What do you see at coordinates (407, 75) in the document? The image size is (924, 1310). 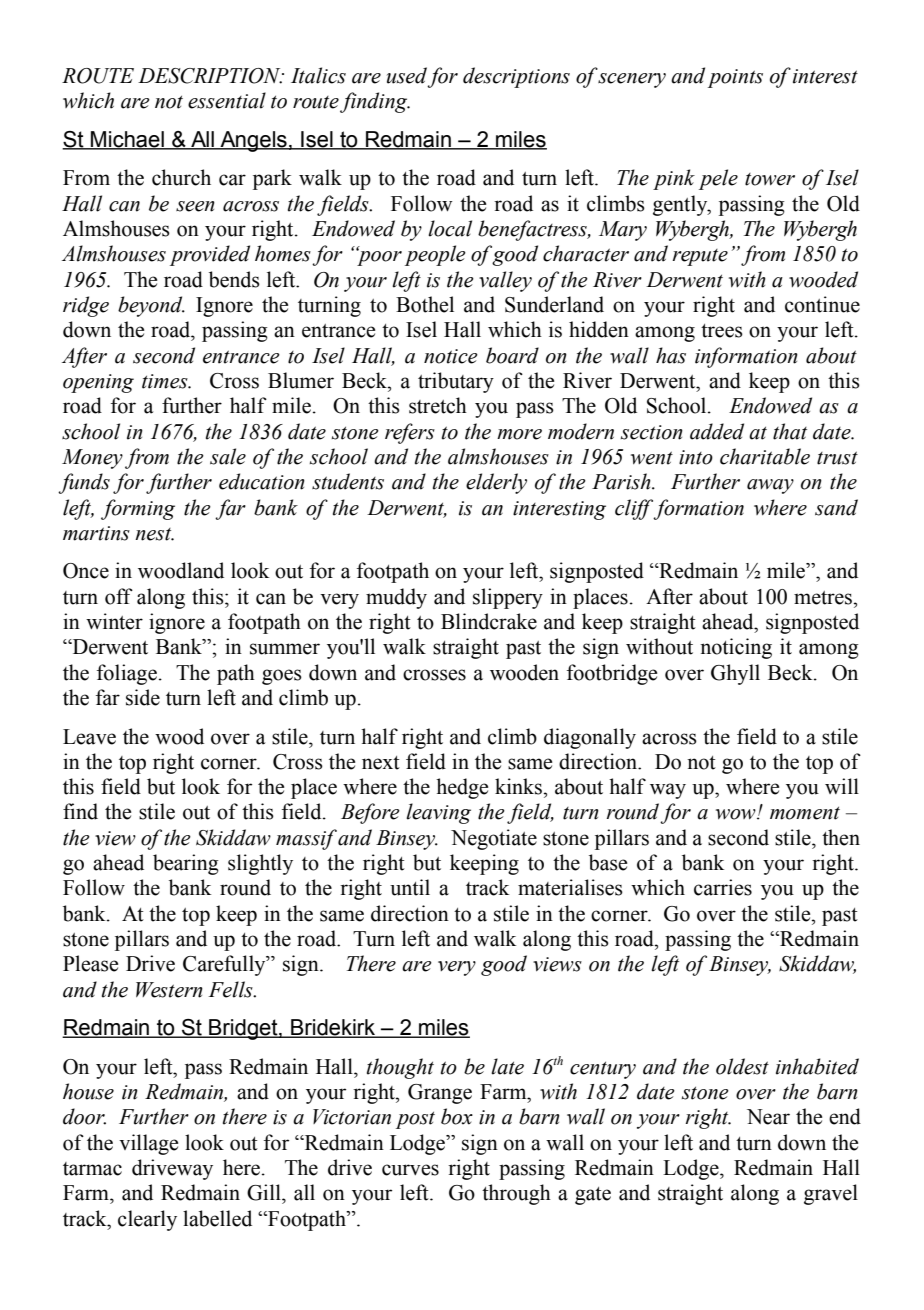 I see `used` at bounding box center [407, 75].
